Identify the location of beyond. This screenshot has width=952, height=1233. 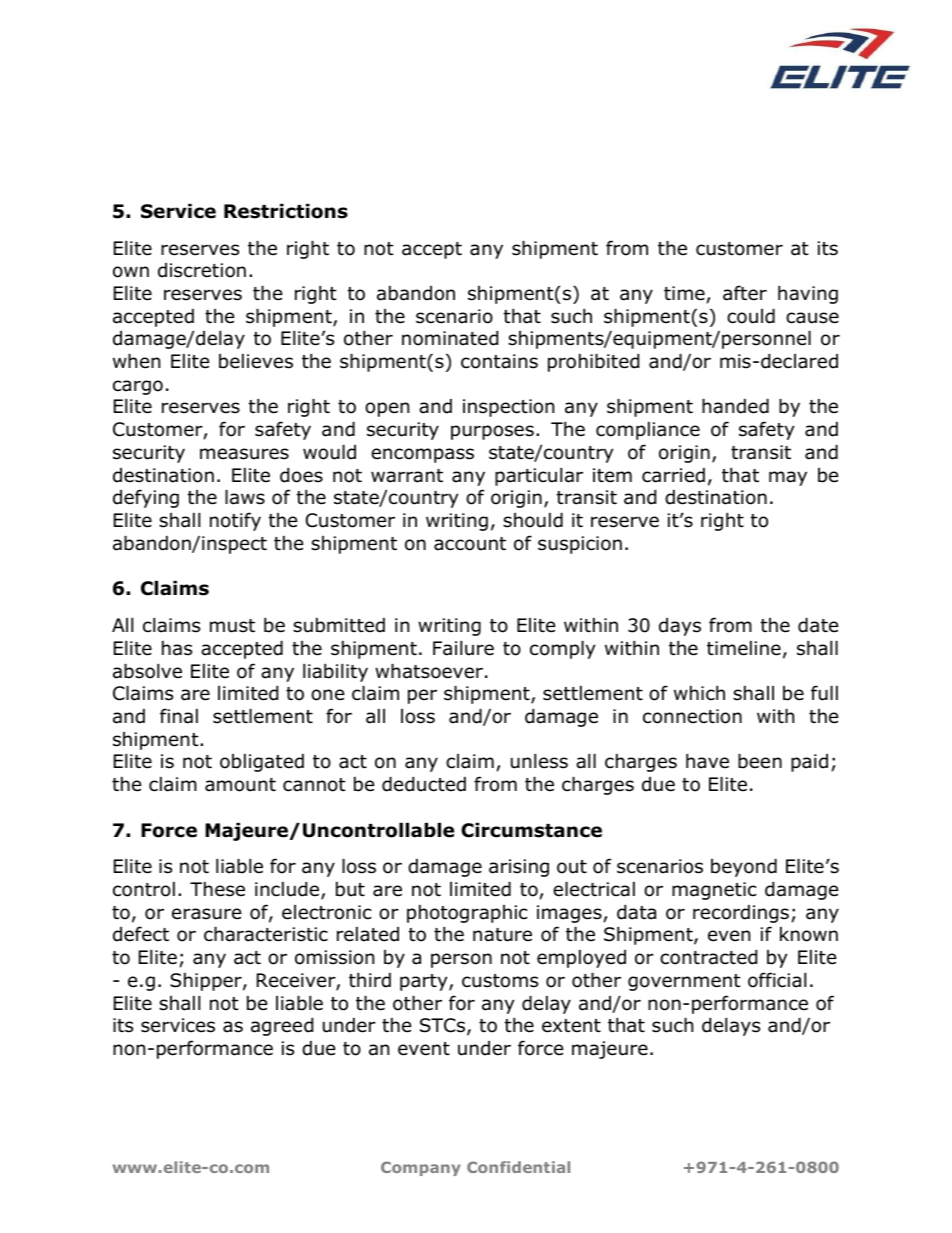
(744, 868).
